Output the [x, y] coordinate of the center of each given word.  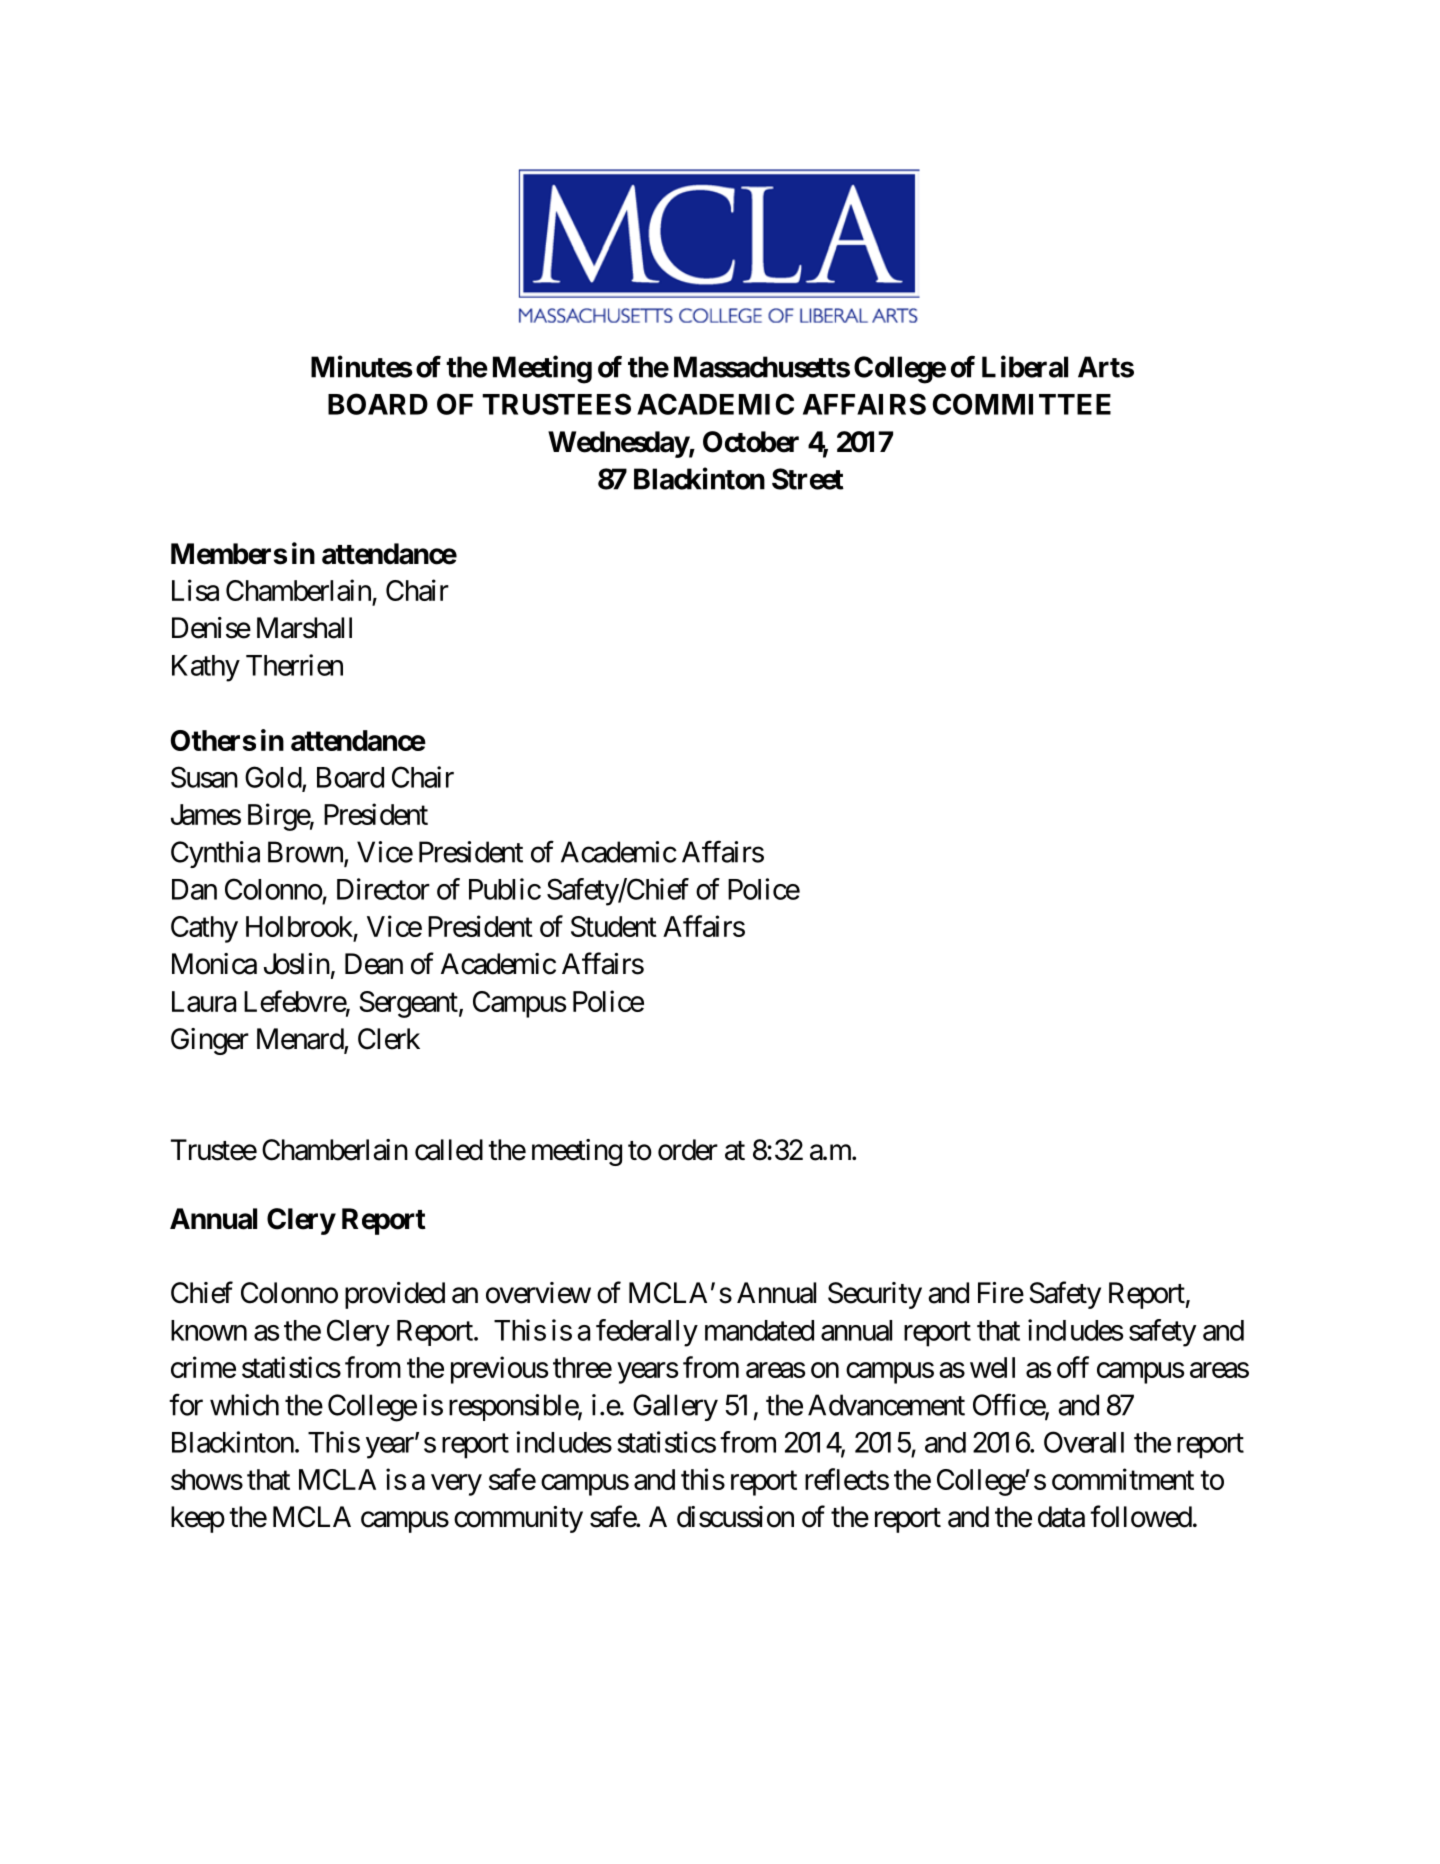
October [751, 442]
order [688, 1150]
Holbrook [299, 926]
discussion [735, 1517]
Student [614, 926]
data [1061, 1517]
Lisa [195, 590]
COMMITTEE [1022, 404]
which [244, 1405]
